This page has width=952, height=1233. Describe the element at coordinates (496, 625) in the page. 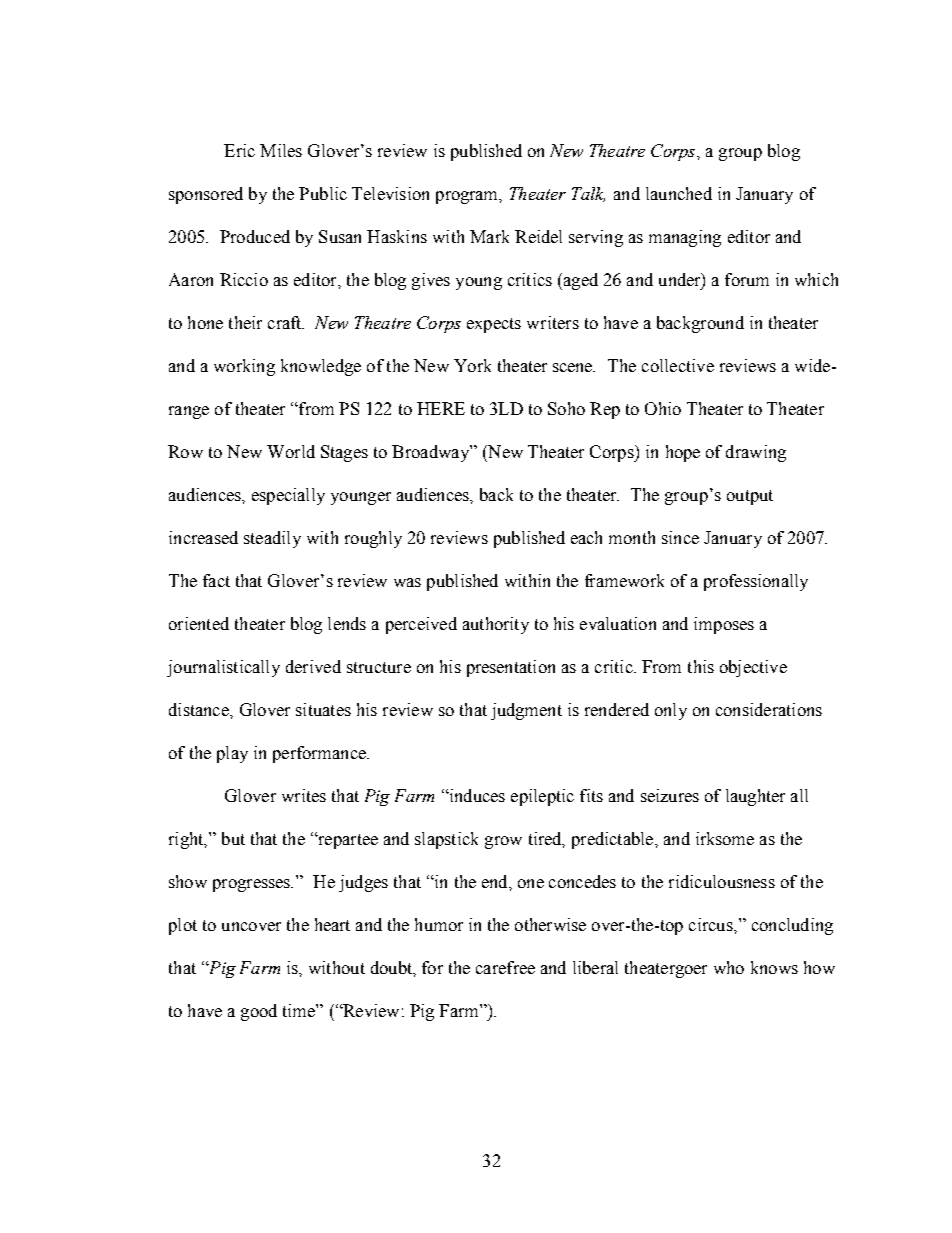

I see `authority` at that location.
